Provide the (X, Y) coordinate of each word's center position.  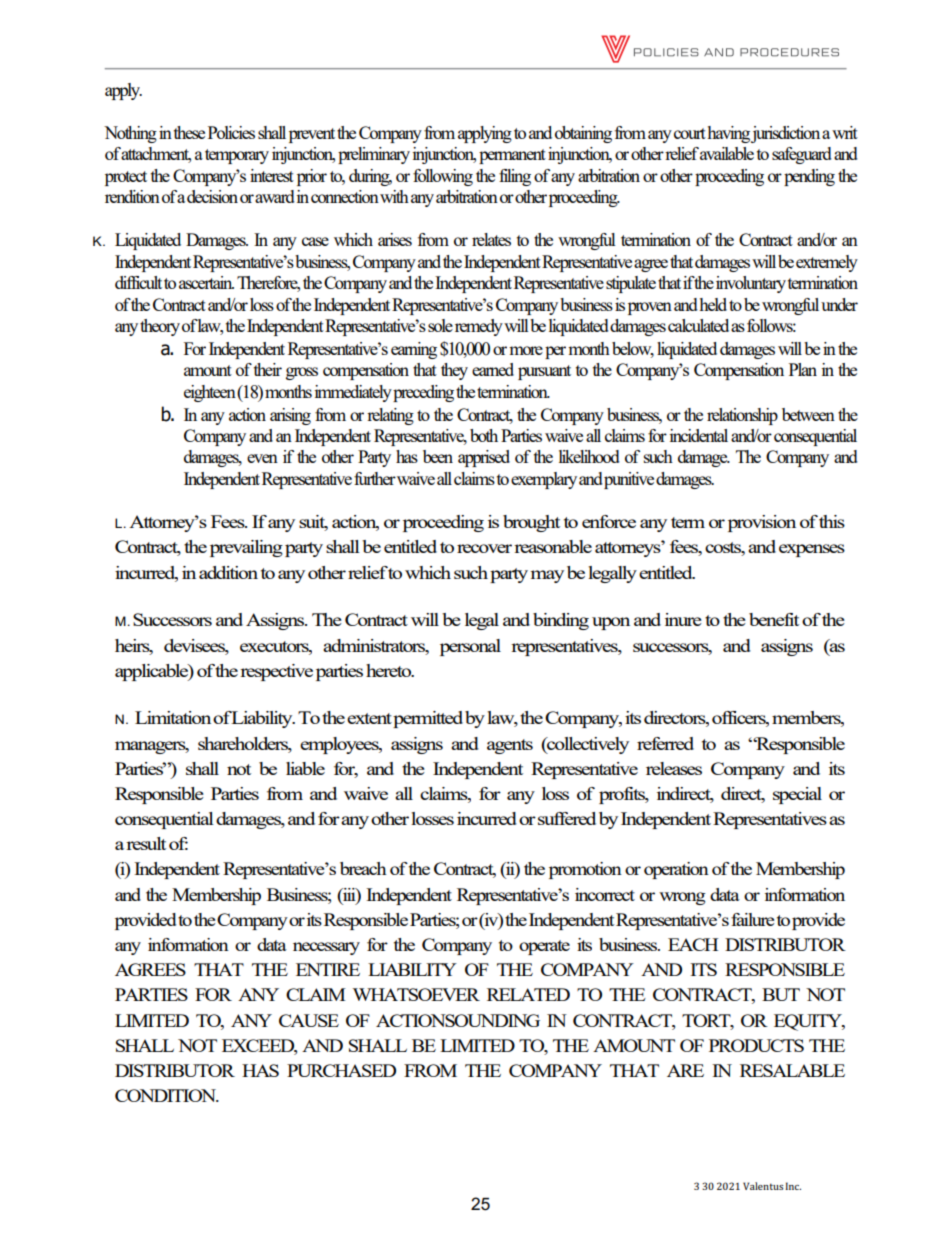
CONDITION (167, 1095)
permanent (512, 156)
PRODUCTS (756, 1045)
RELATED (528, 994)
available (727, 153)
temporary (237, 156)
